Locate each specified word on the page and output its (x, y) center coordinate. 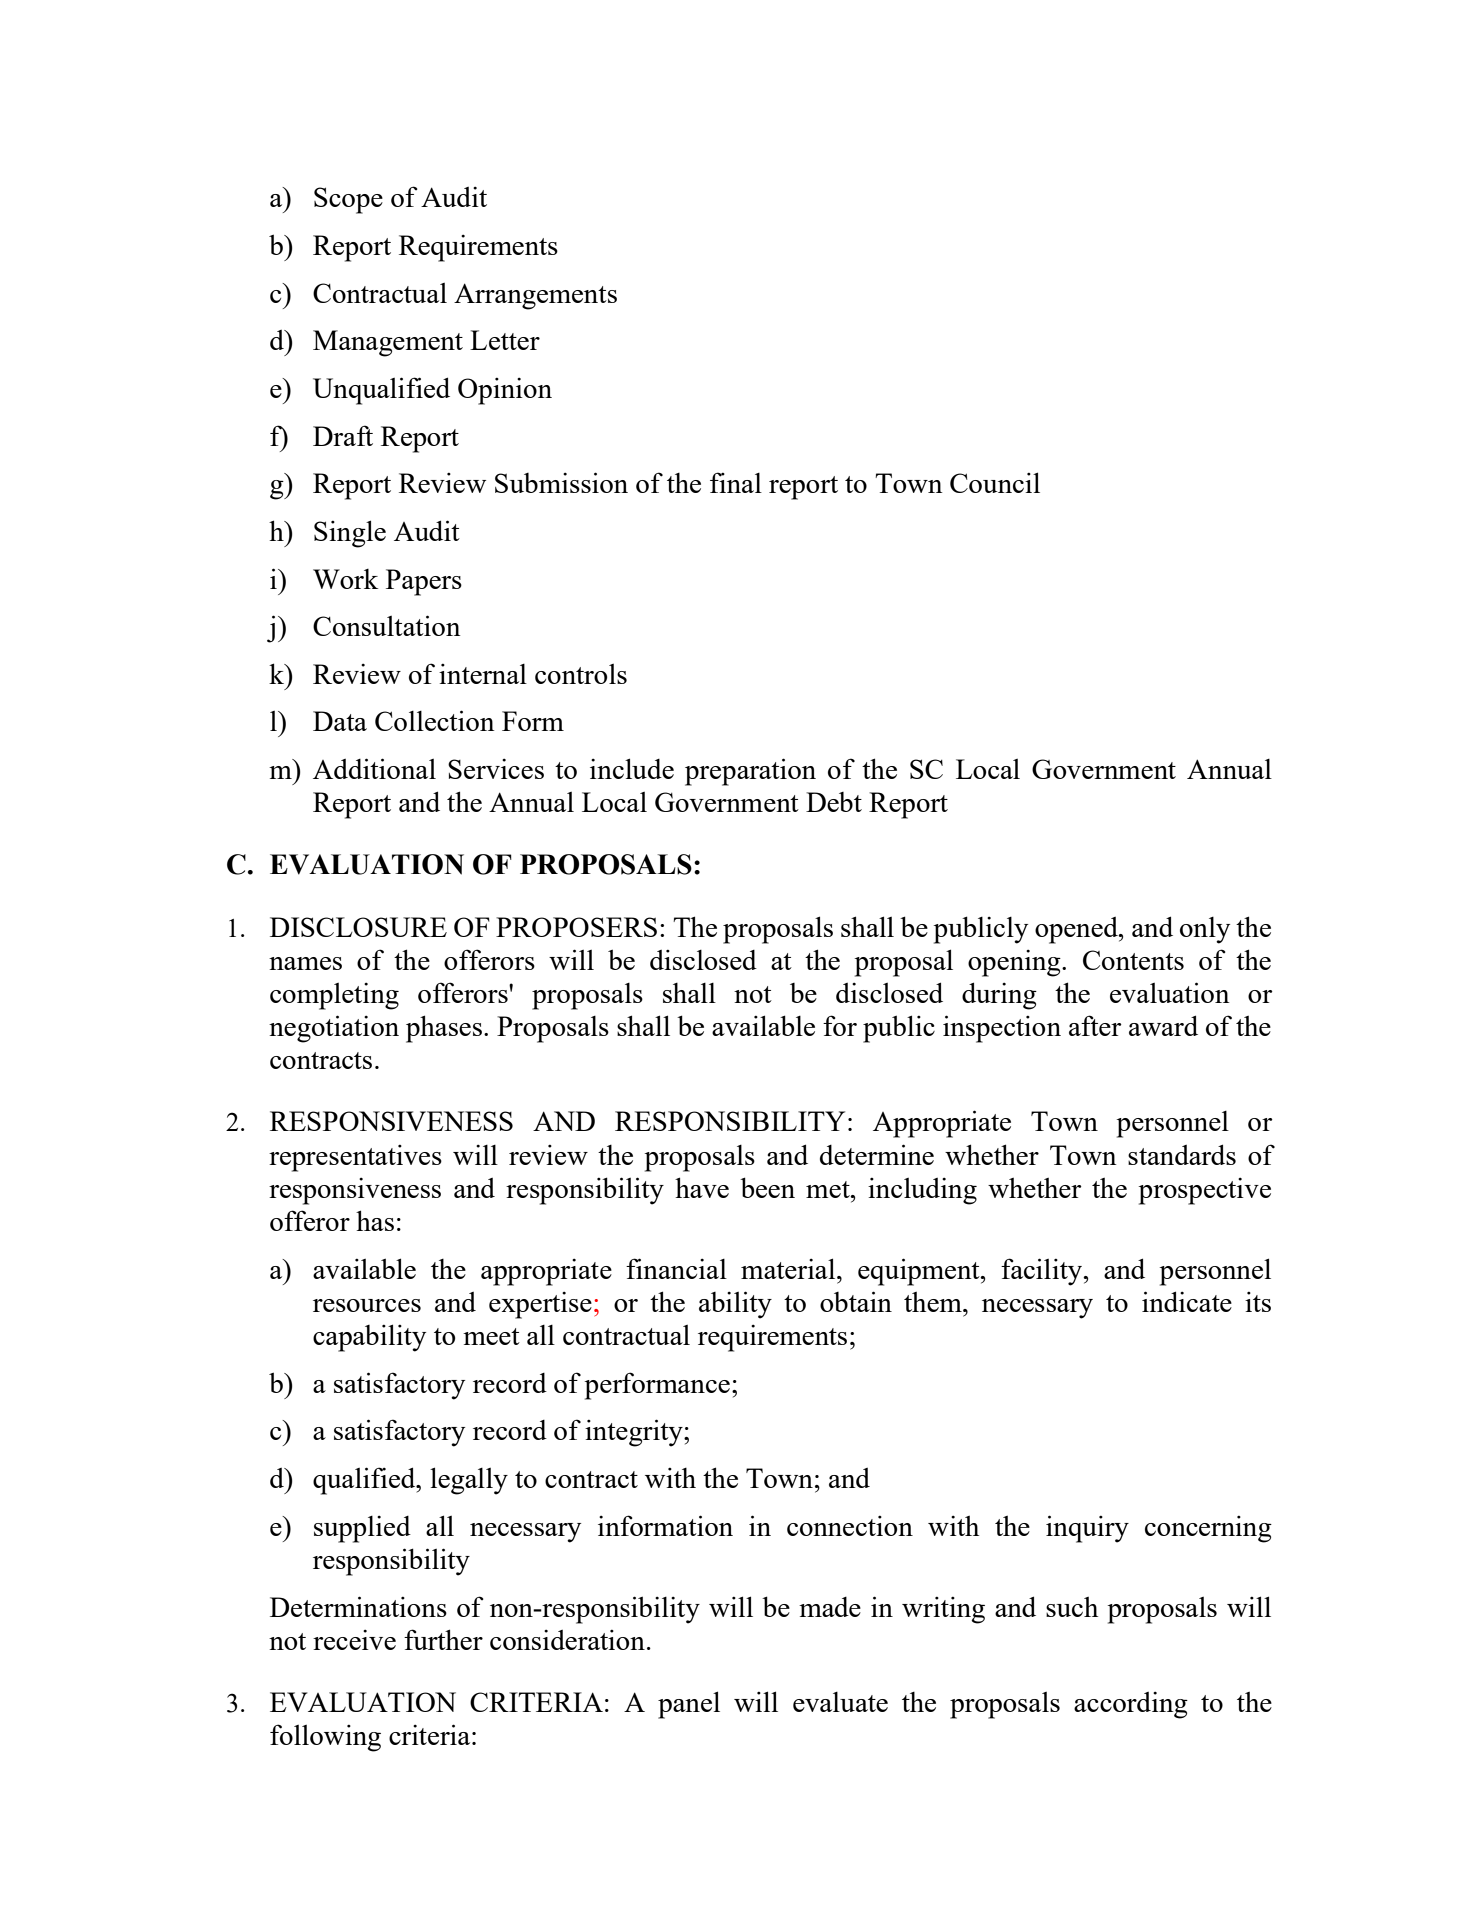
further (443, 1639)
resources (367, 1305)
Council (995, 482)
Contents (1133, 960)
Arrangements (535, 296)
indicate (1187, 1301)
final (736, 482)
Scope (348, 200)
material (789, 1268)
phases (444, 1029)
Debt (834, 802)
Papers (424, 582)
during (999, 996)
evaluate (840, 1702)
